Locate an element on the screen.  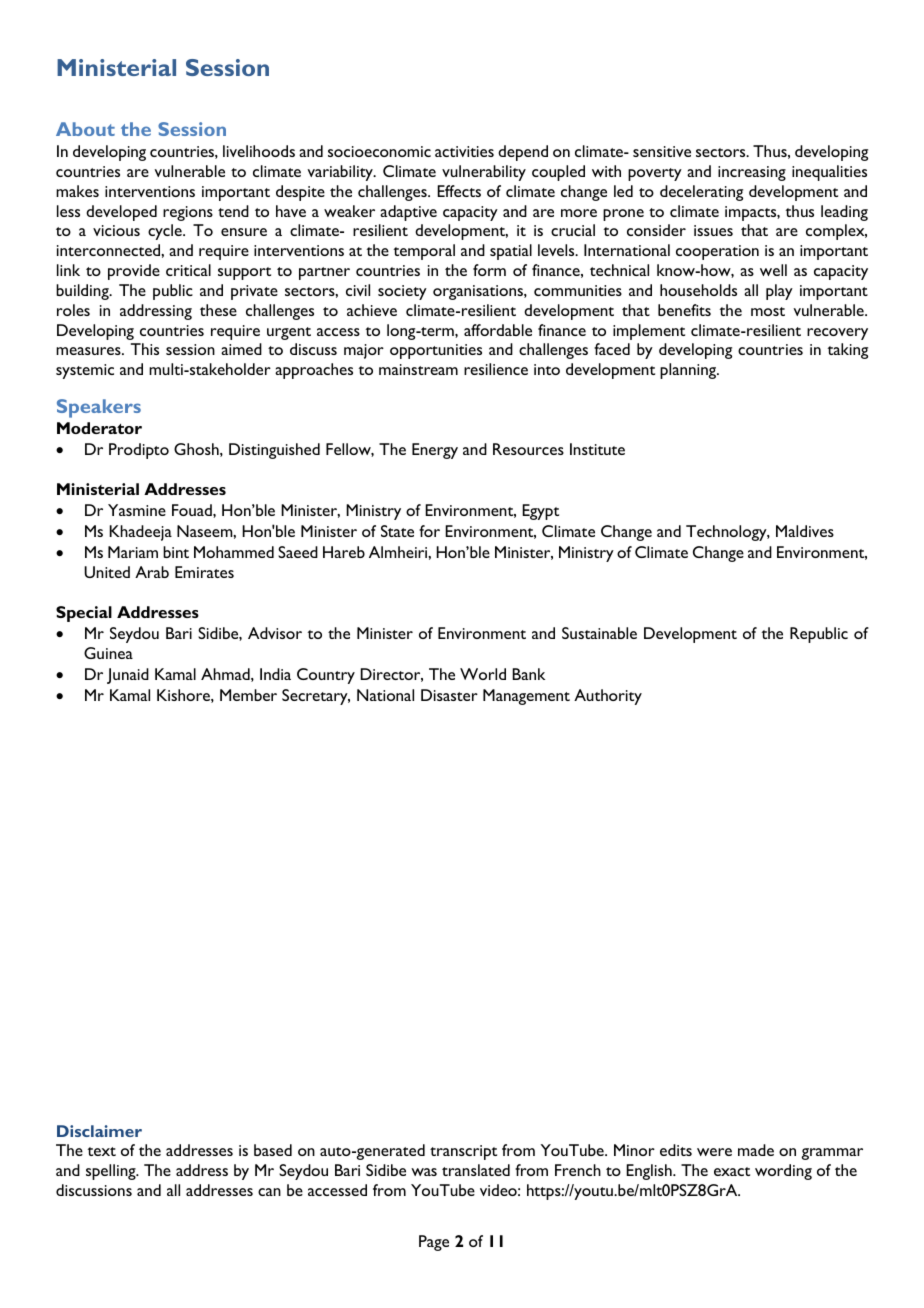
spelling is located at coordinates (112, 1172).
